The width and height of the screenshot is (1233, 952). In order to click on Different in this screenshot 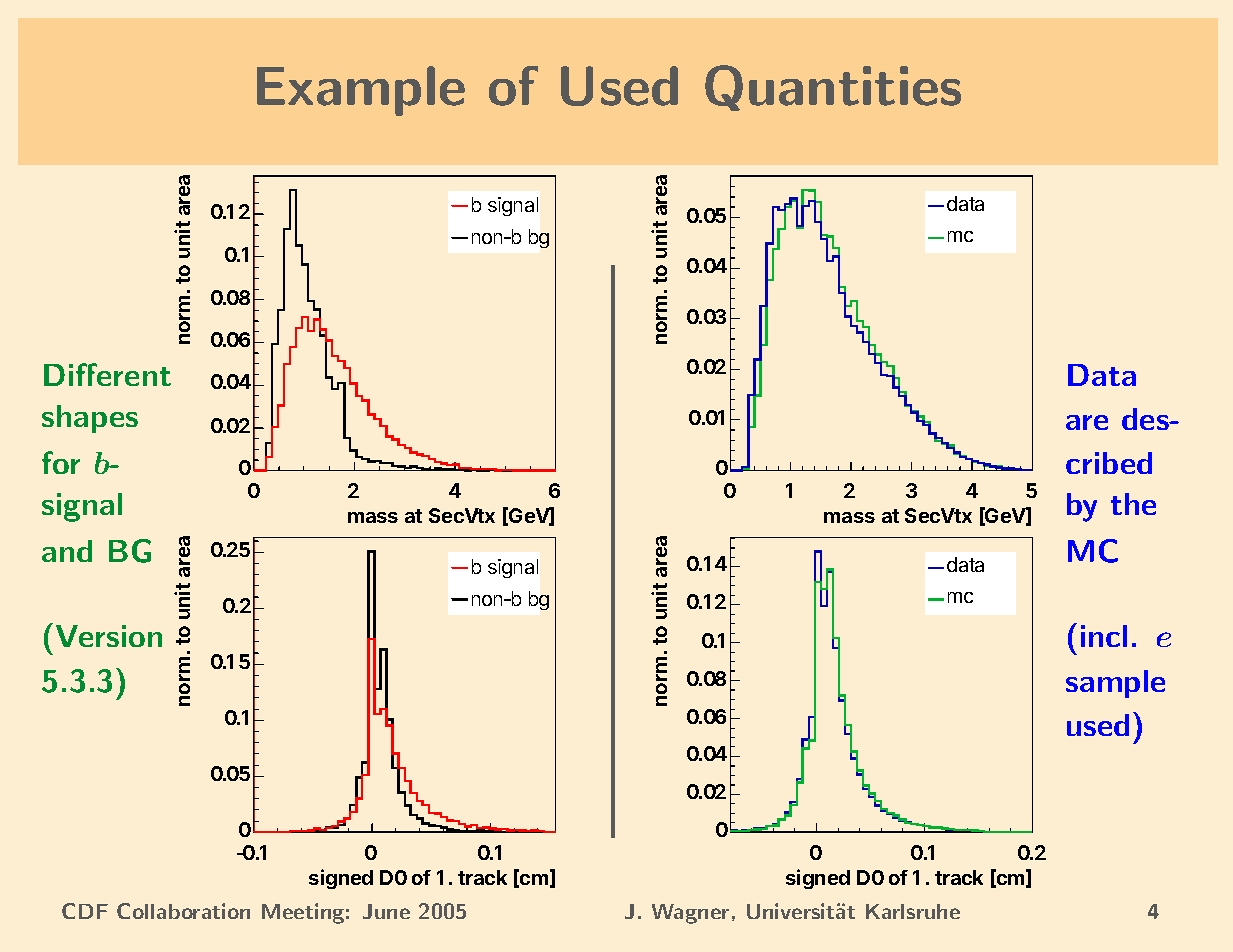, I will do `click(107, 374)`.
